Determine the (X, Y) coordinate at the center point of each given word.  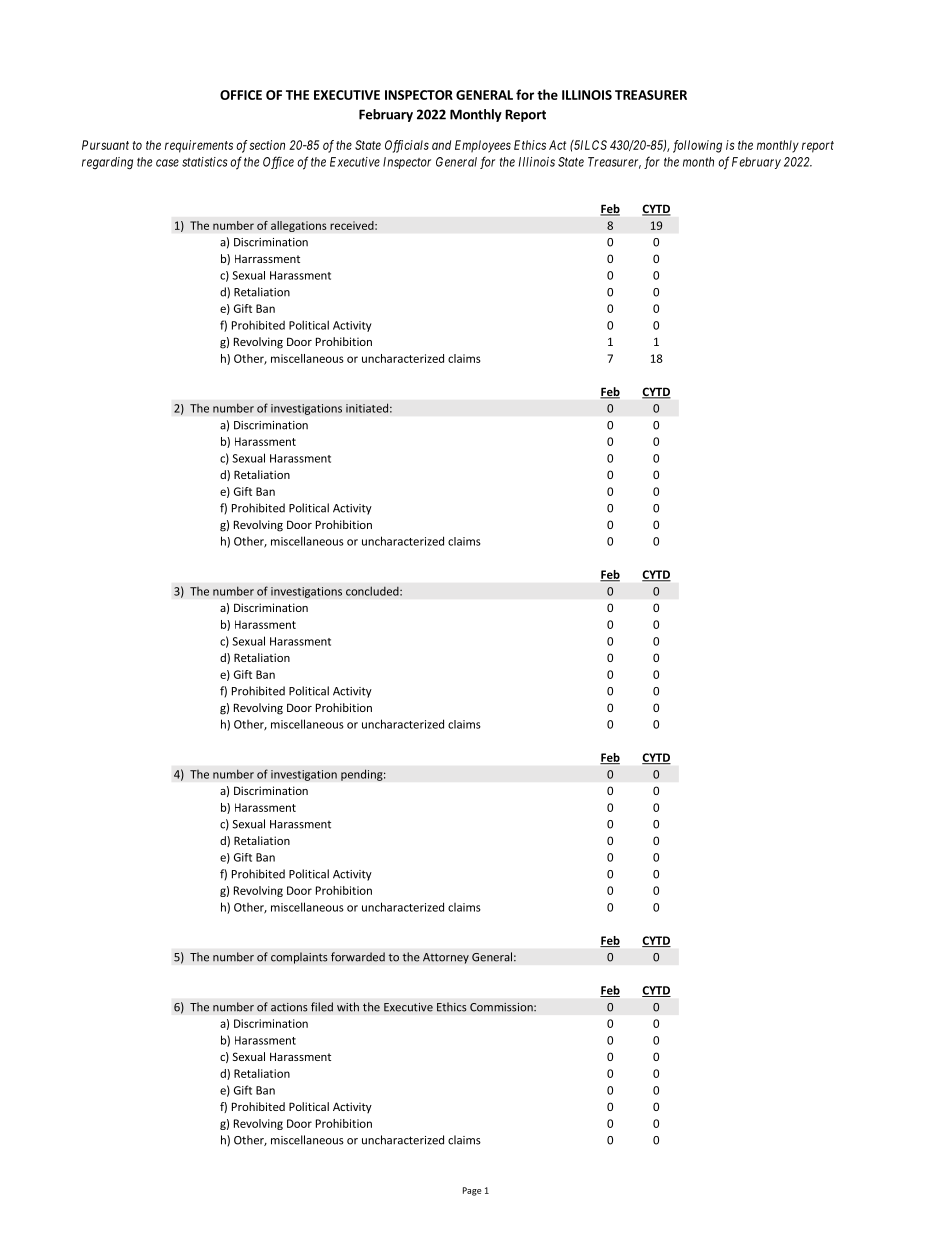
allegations (299, 226)
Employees (483, 146)
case (167, 163)
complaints (299, 958)
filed (322, 1007)
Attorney (446, 958)
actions (289, 1007)
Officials (407, 146)
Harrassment (267, 259)
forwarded (358, 957)
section (267, 145)
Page (472, 1191)
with (348, 1007)
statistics (205, 162)
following (697, 146)
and (441, 145)
